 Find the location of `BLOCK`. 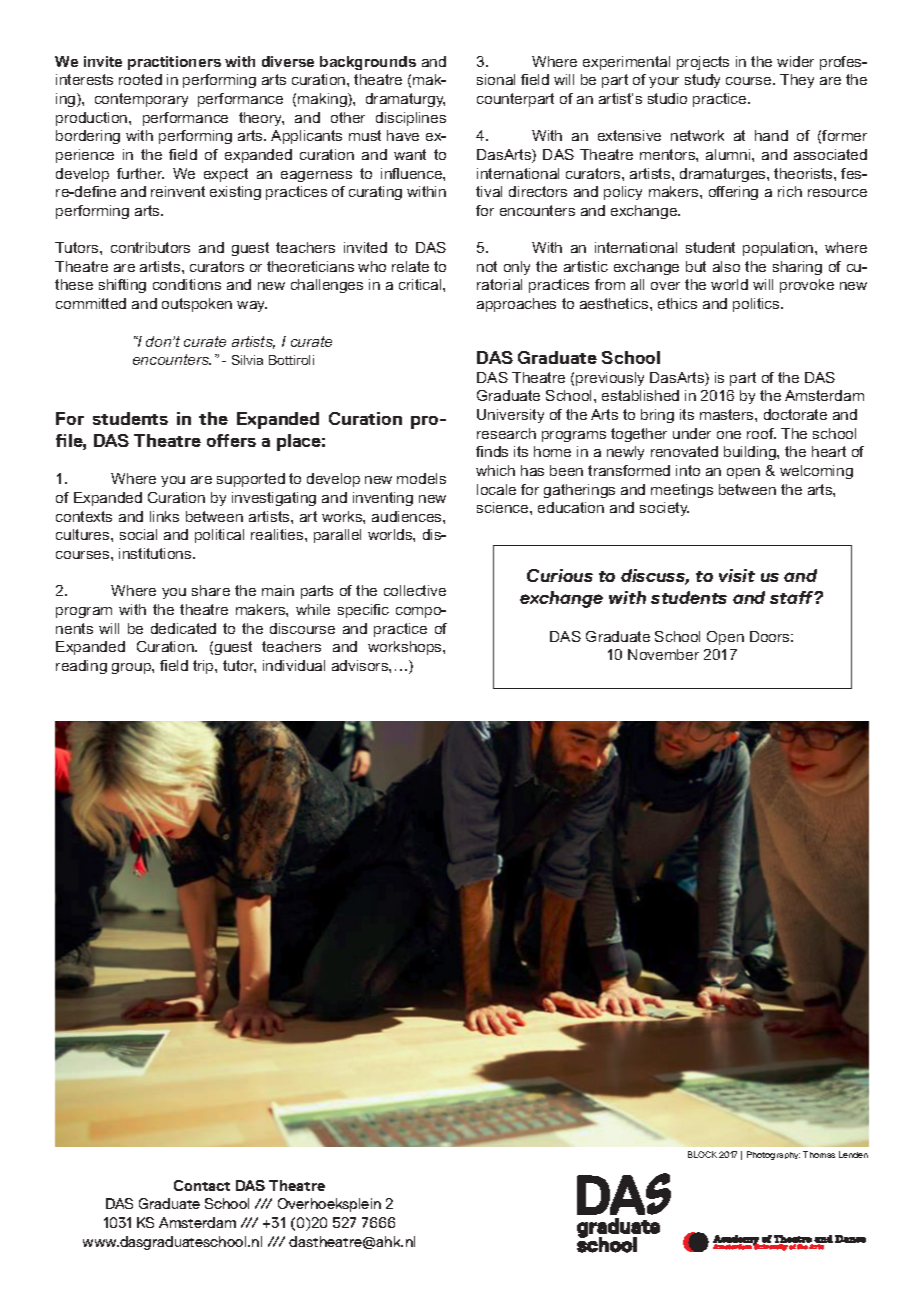

BLOCK is located at coordinates (702, 1154).
